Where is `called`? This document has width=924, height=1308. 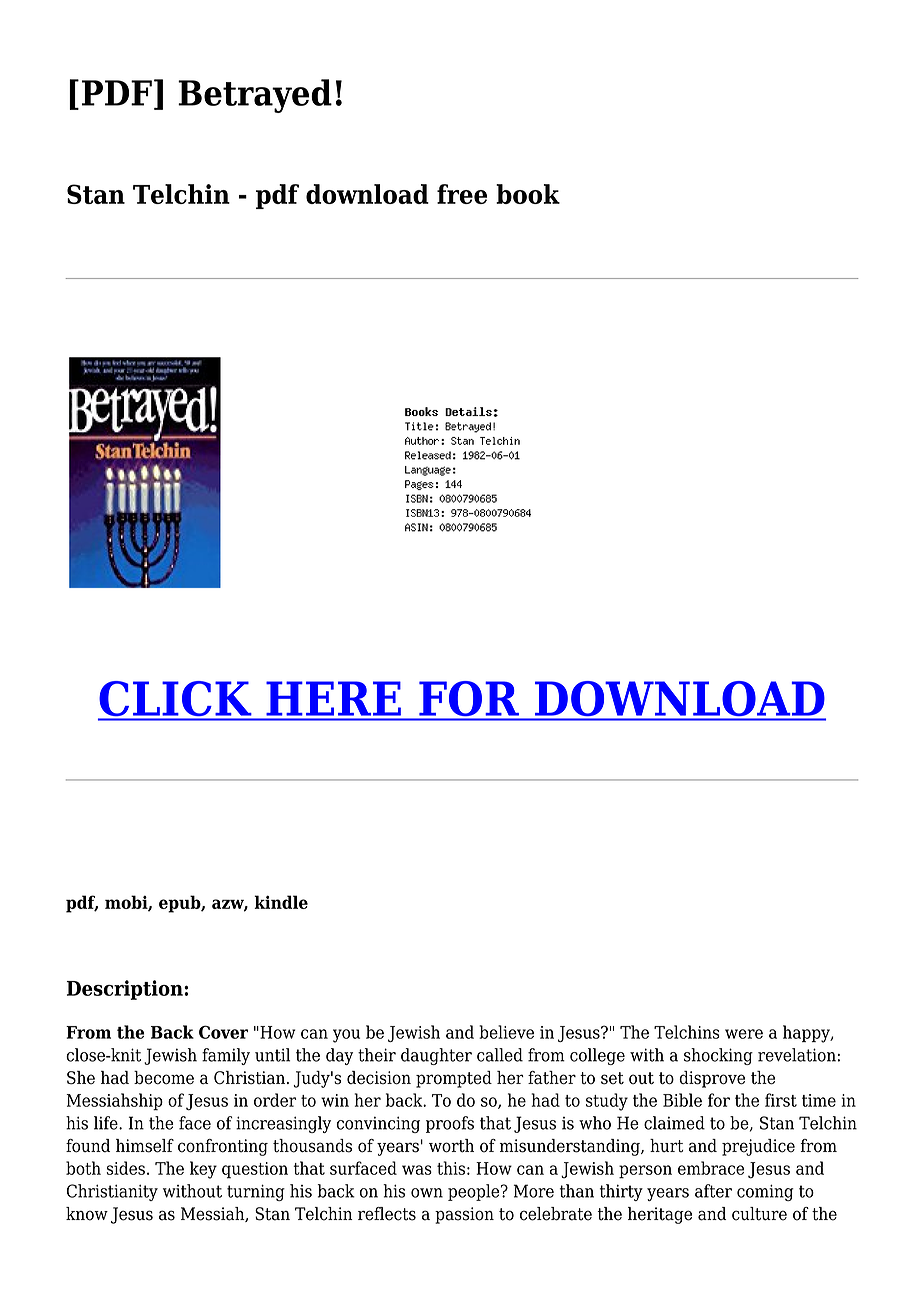 called is located at coordinates (500, 1055).
